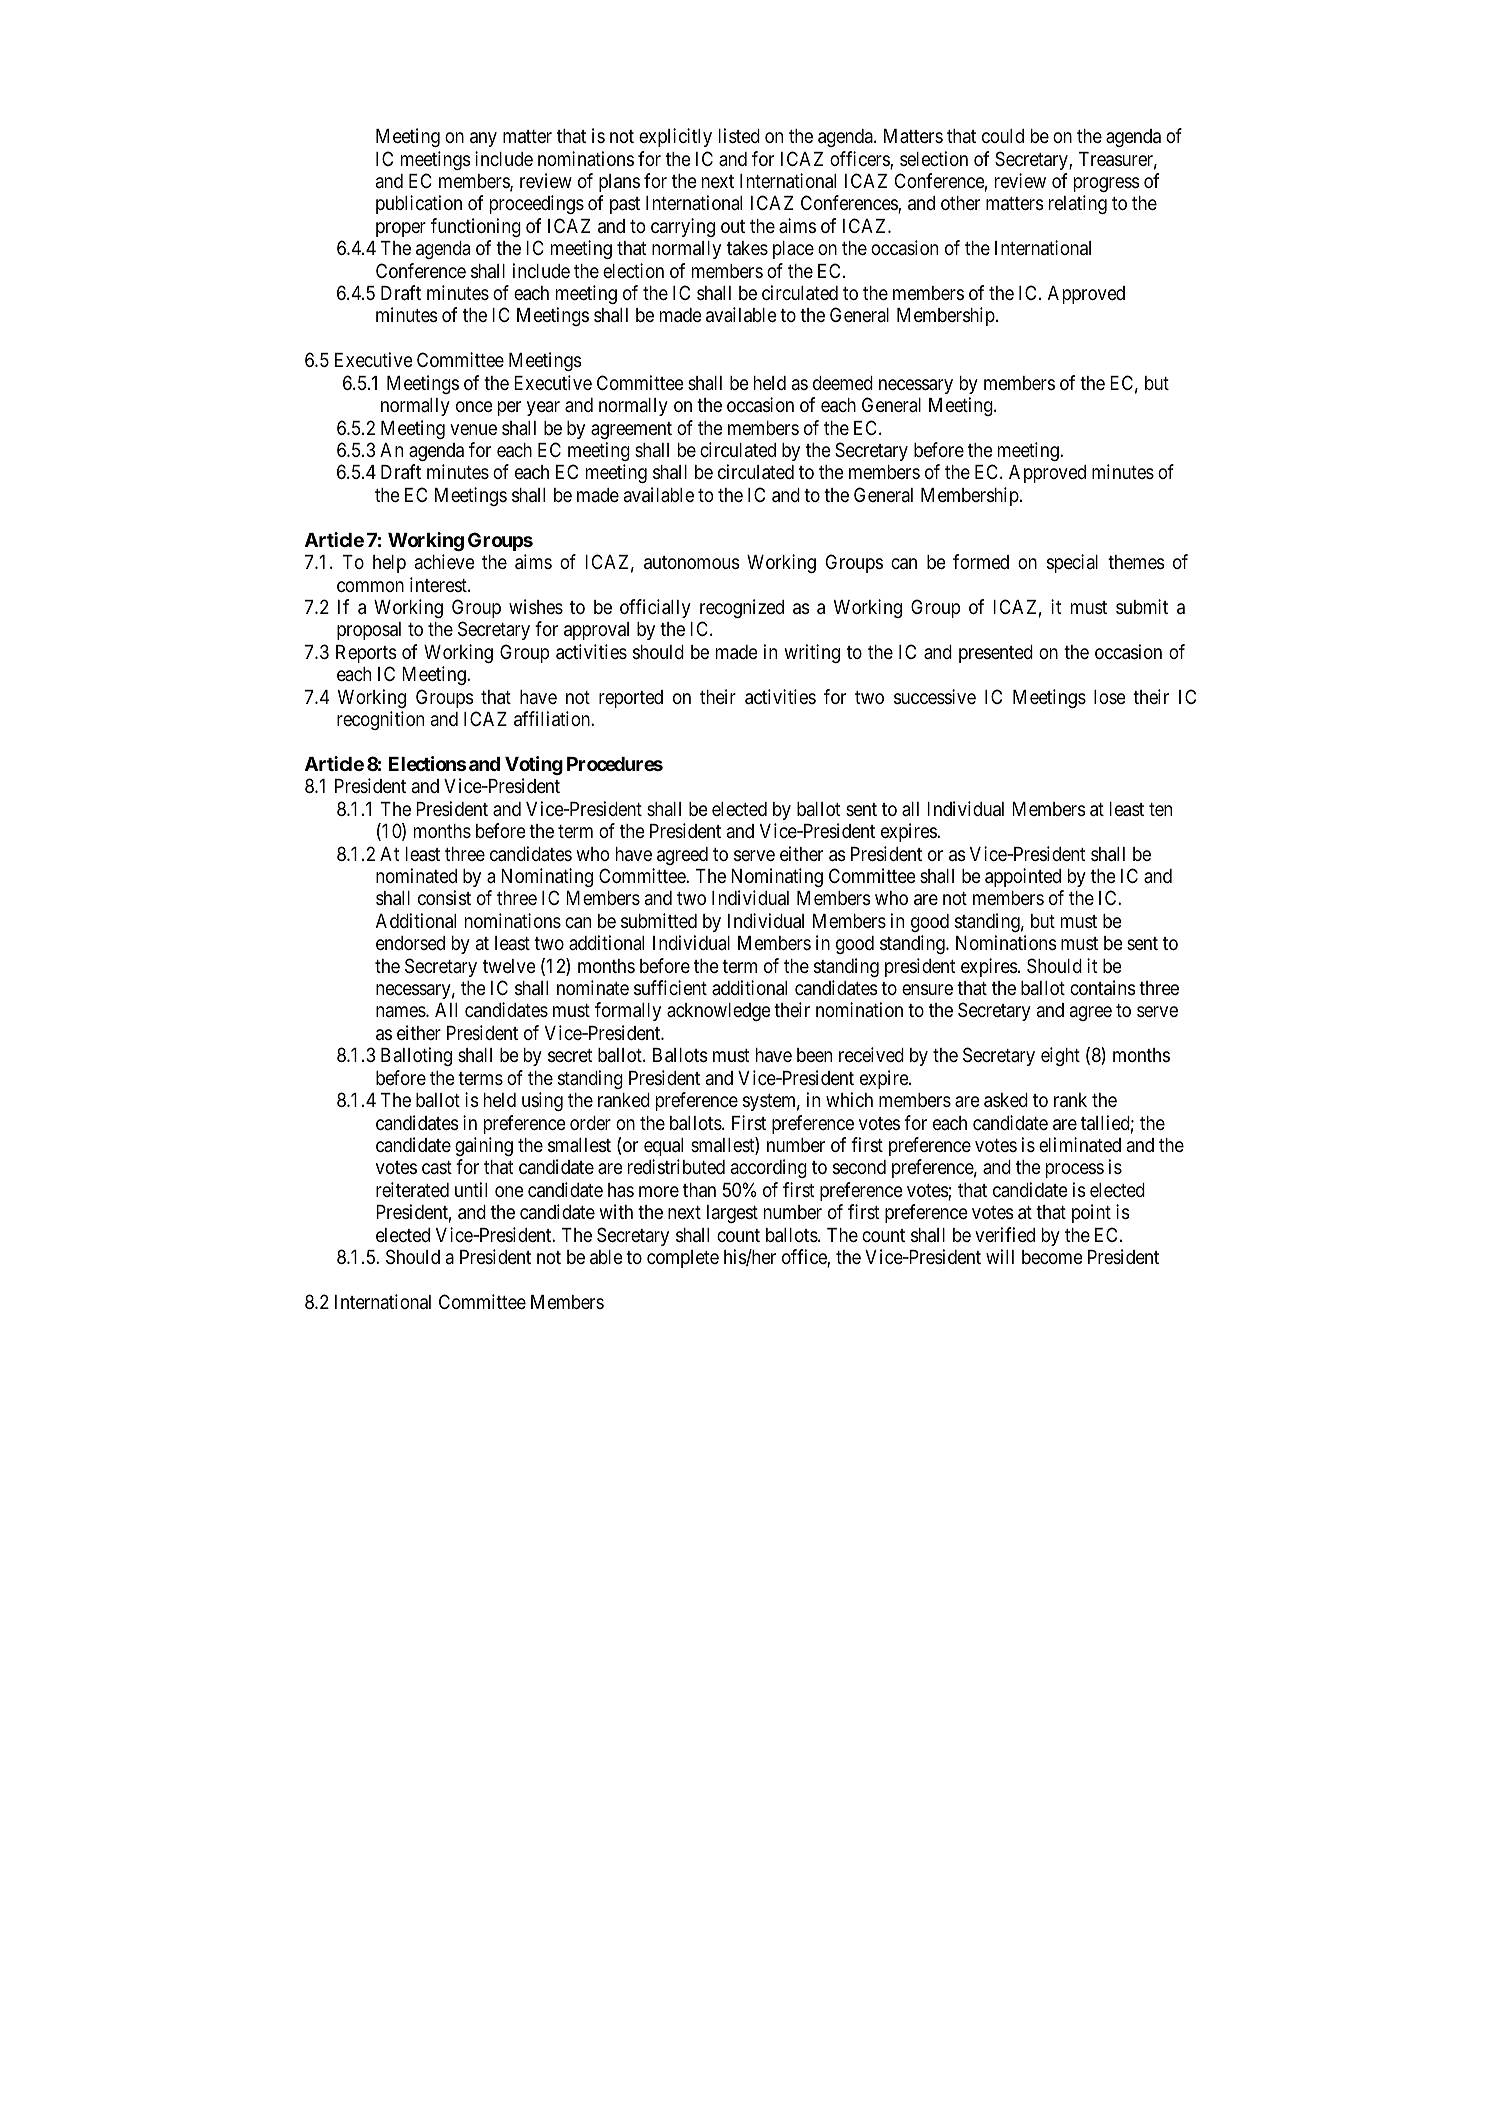 The width and height of the page is (1493, 2111). What do you see at coordinates (1072, 563) in the page?
I see `special` at bounding box center [1072, 563].
